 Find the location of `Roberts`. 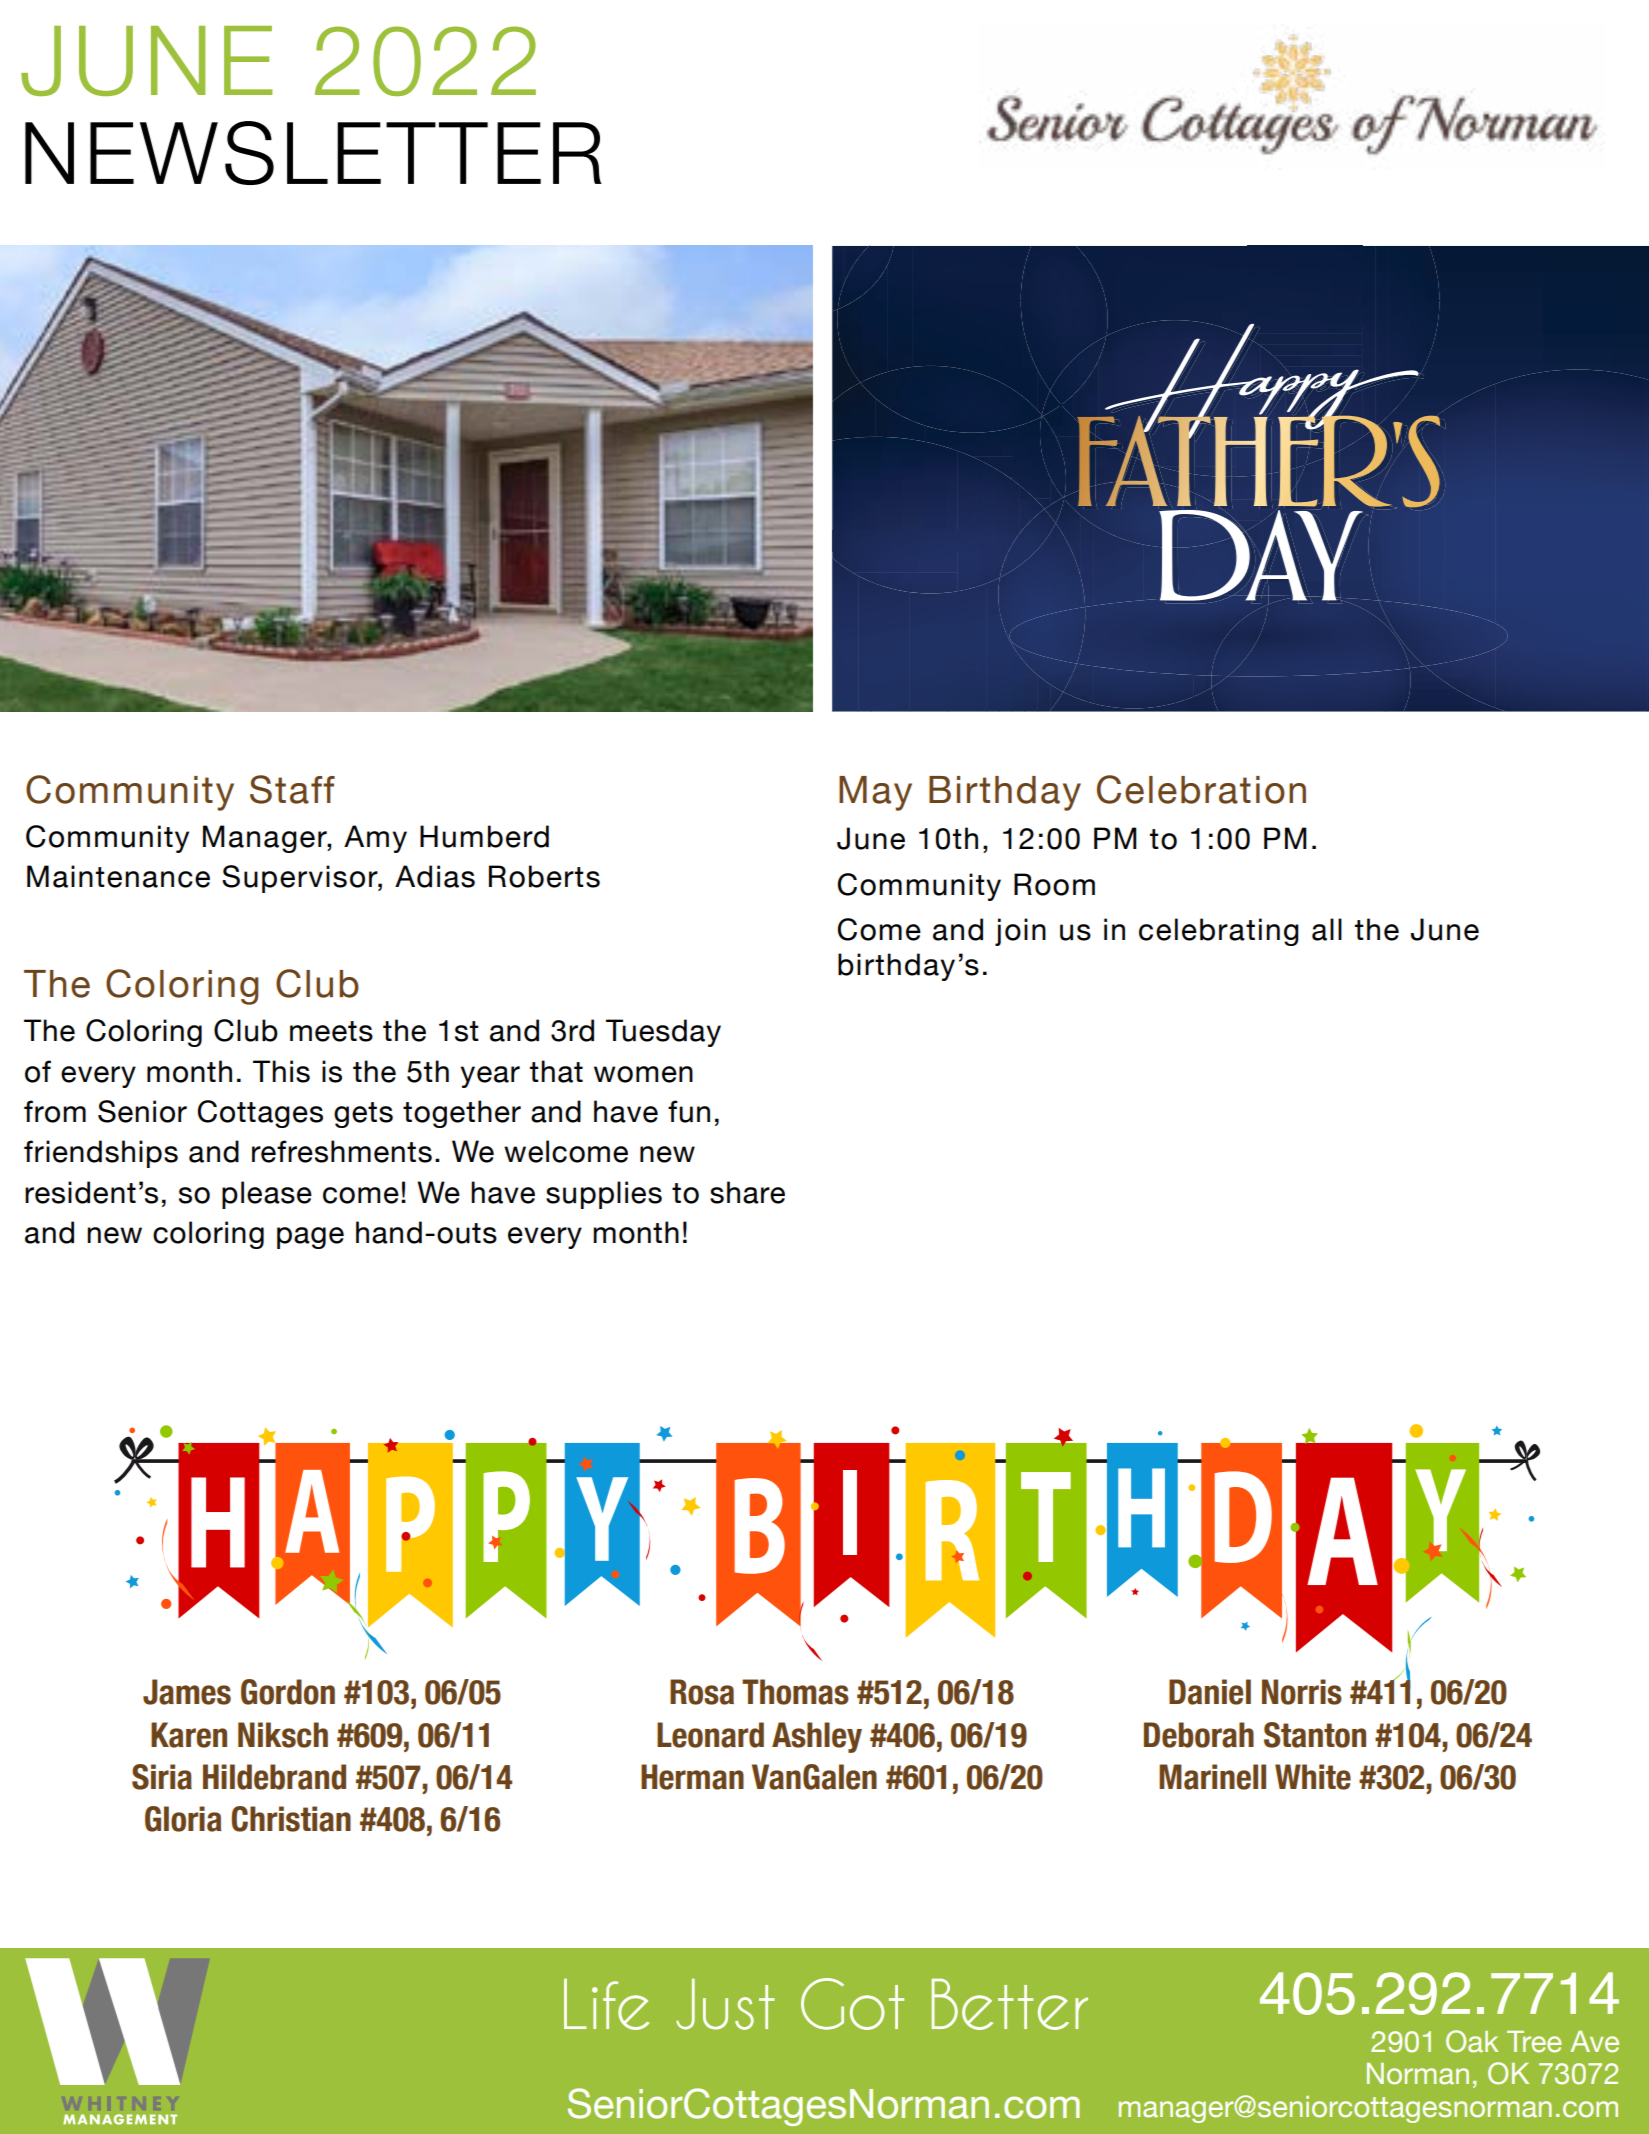

Roberts is located at coordinates (544, 876).
